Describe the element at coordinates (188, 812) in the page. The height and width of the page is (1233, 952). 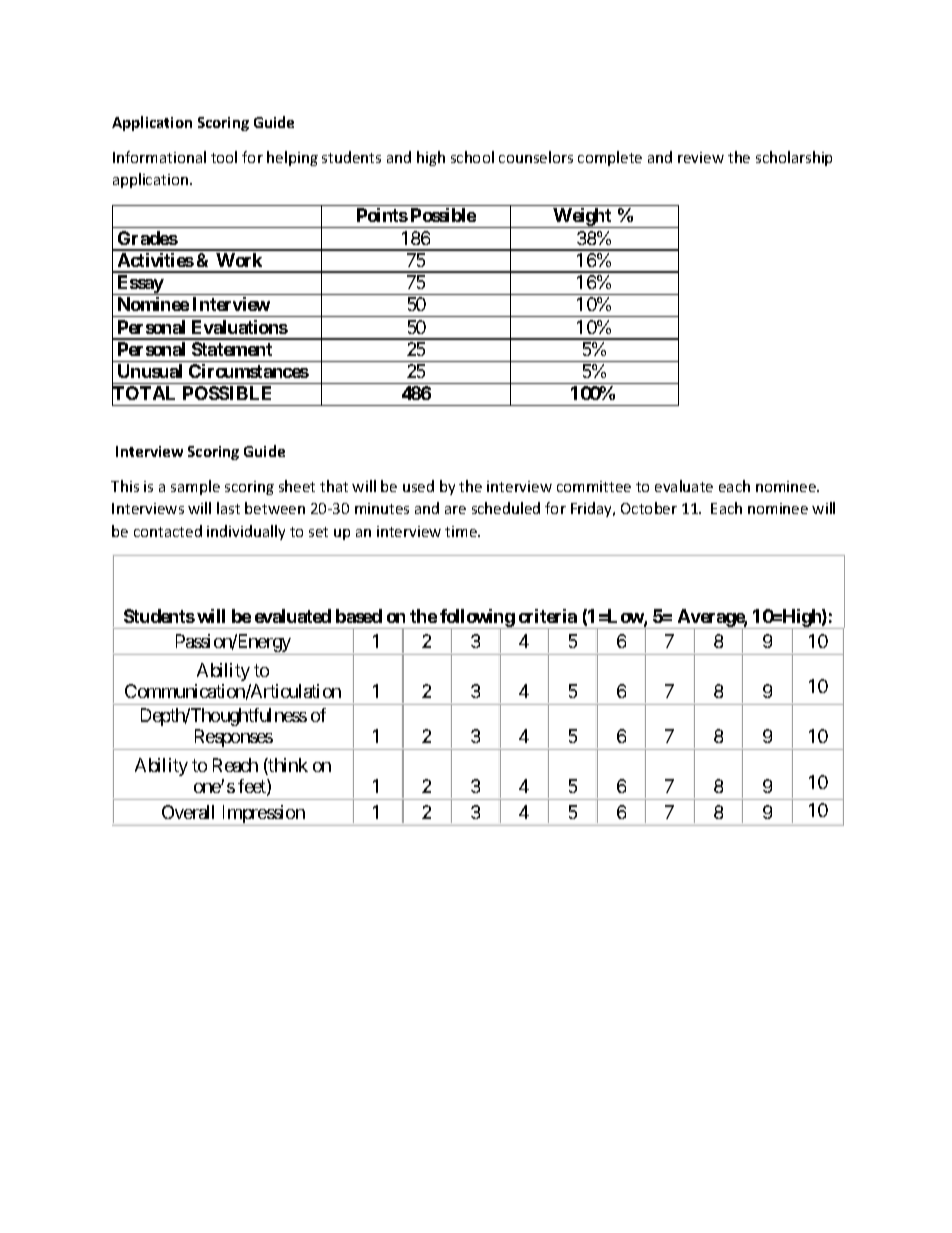
I see `Overall` at that location.
